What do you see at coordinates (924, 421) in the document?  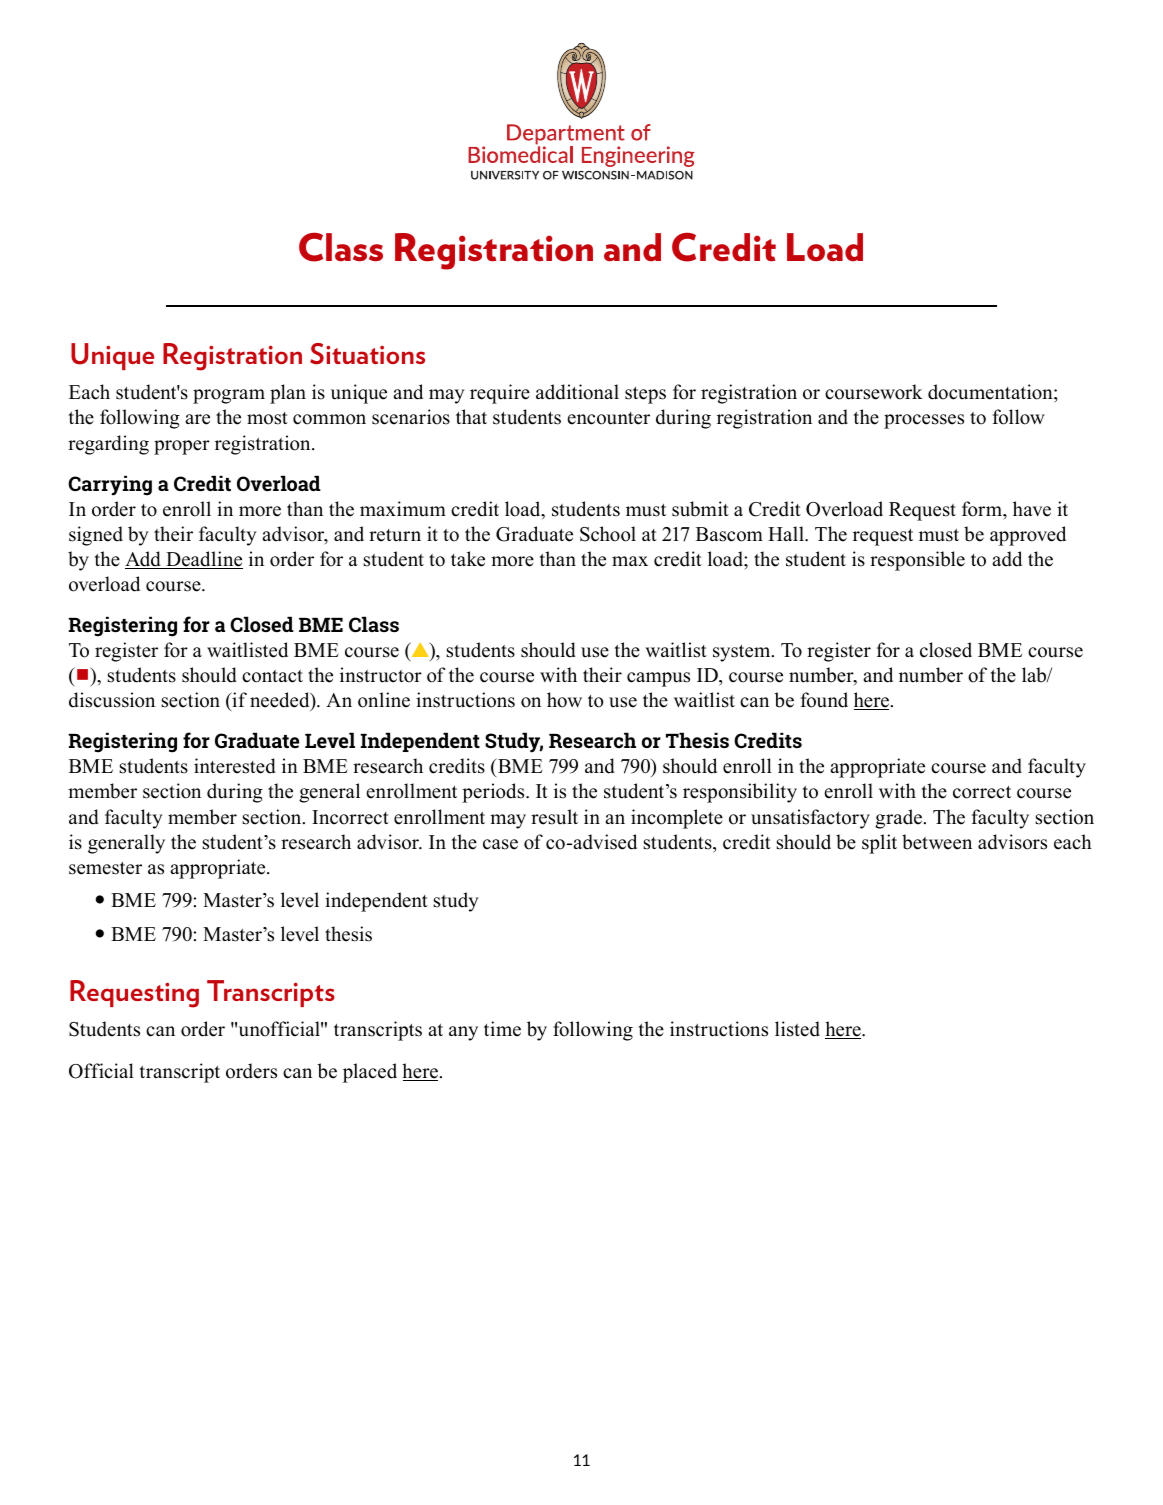 I see `processes` at bounding box center [924, 421].
